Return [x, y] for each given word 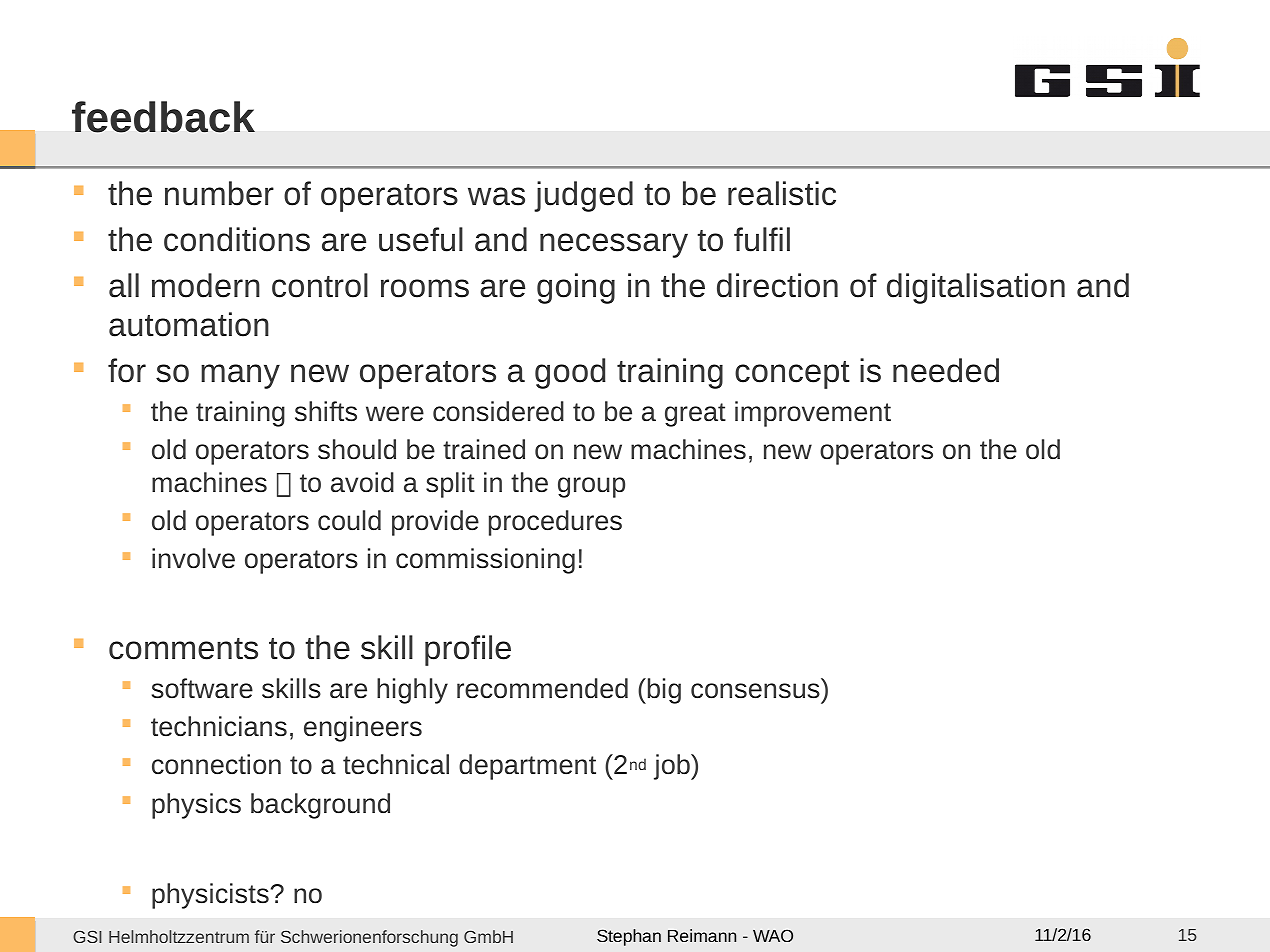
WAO [773, 935]
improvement [813, 414]
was [496, 196]
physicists [210, 896]
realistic [782, 193]
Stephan [629, 937]
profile [468, 650]
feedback [163, 117]
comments [183, 649]
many [240, 376]
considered [498, 411]
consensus [755, 691]
